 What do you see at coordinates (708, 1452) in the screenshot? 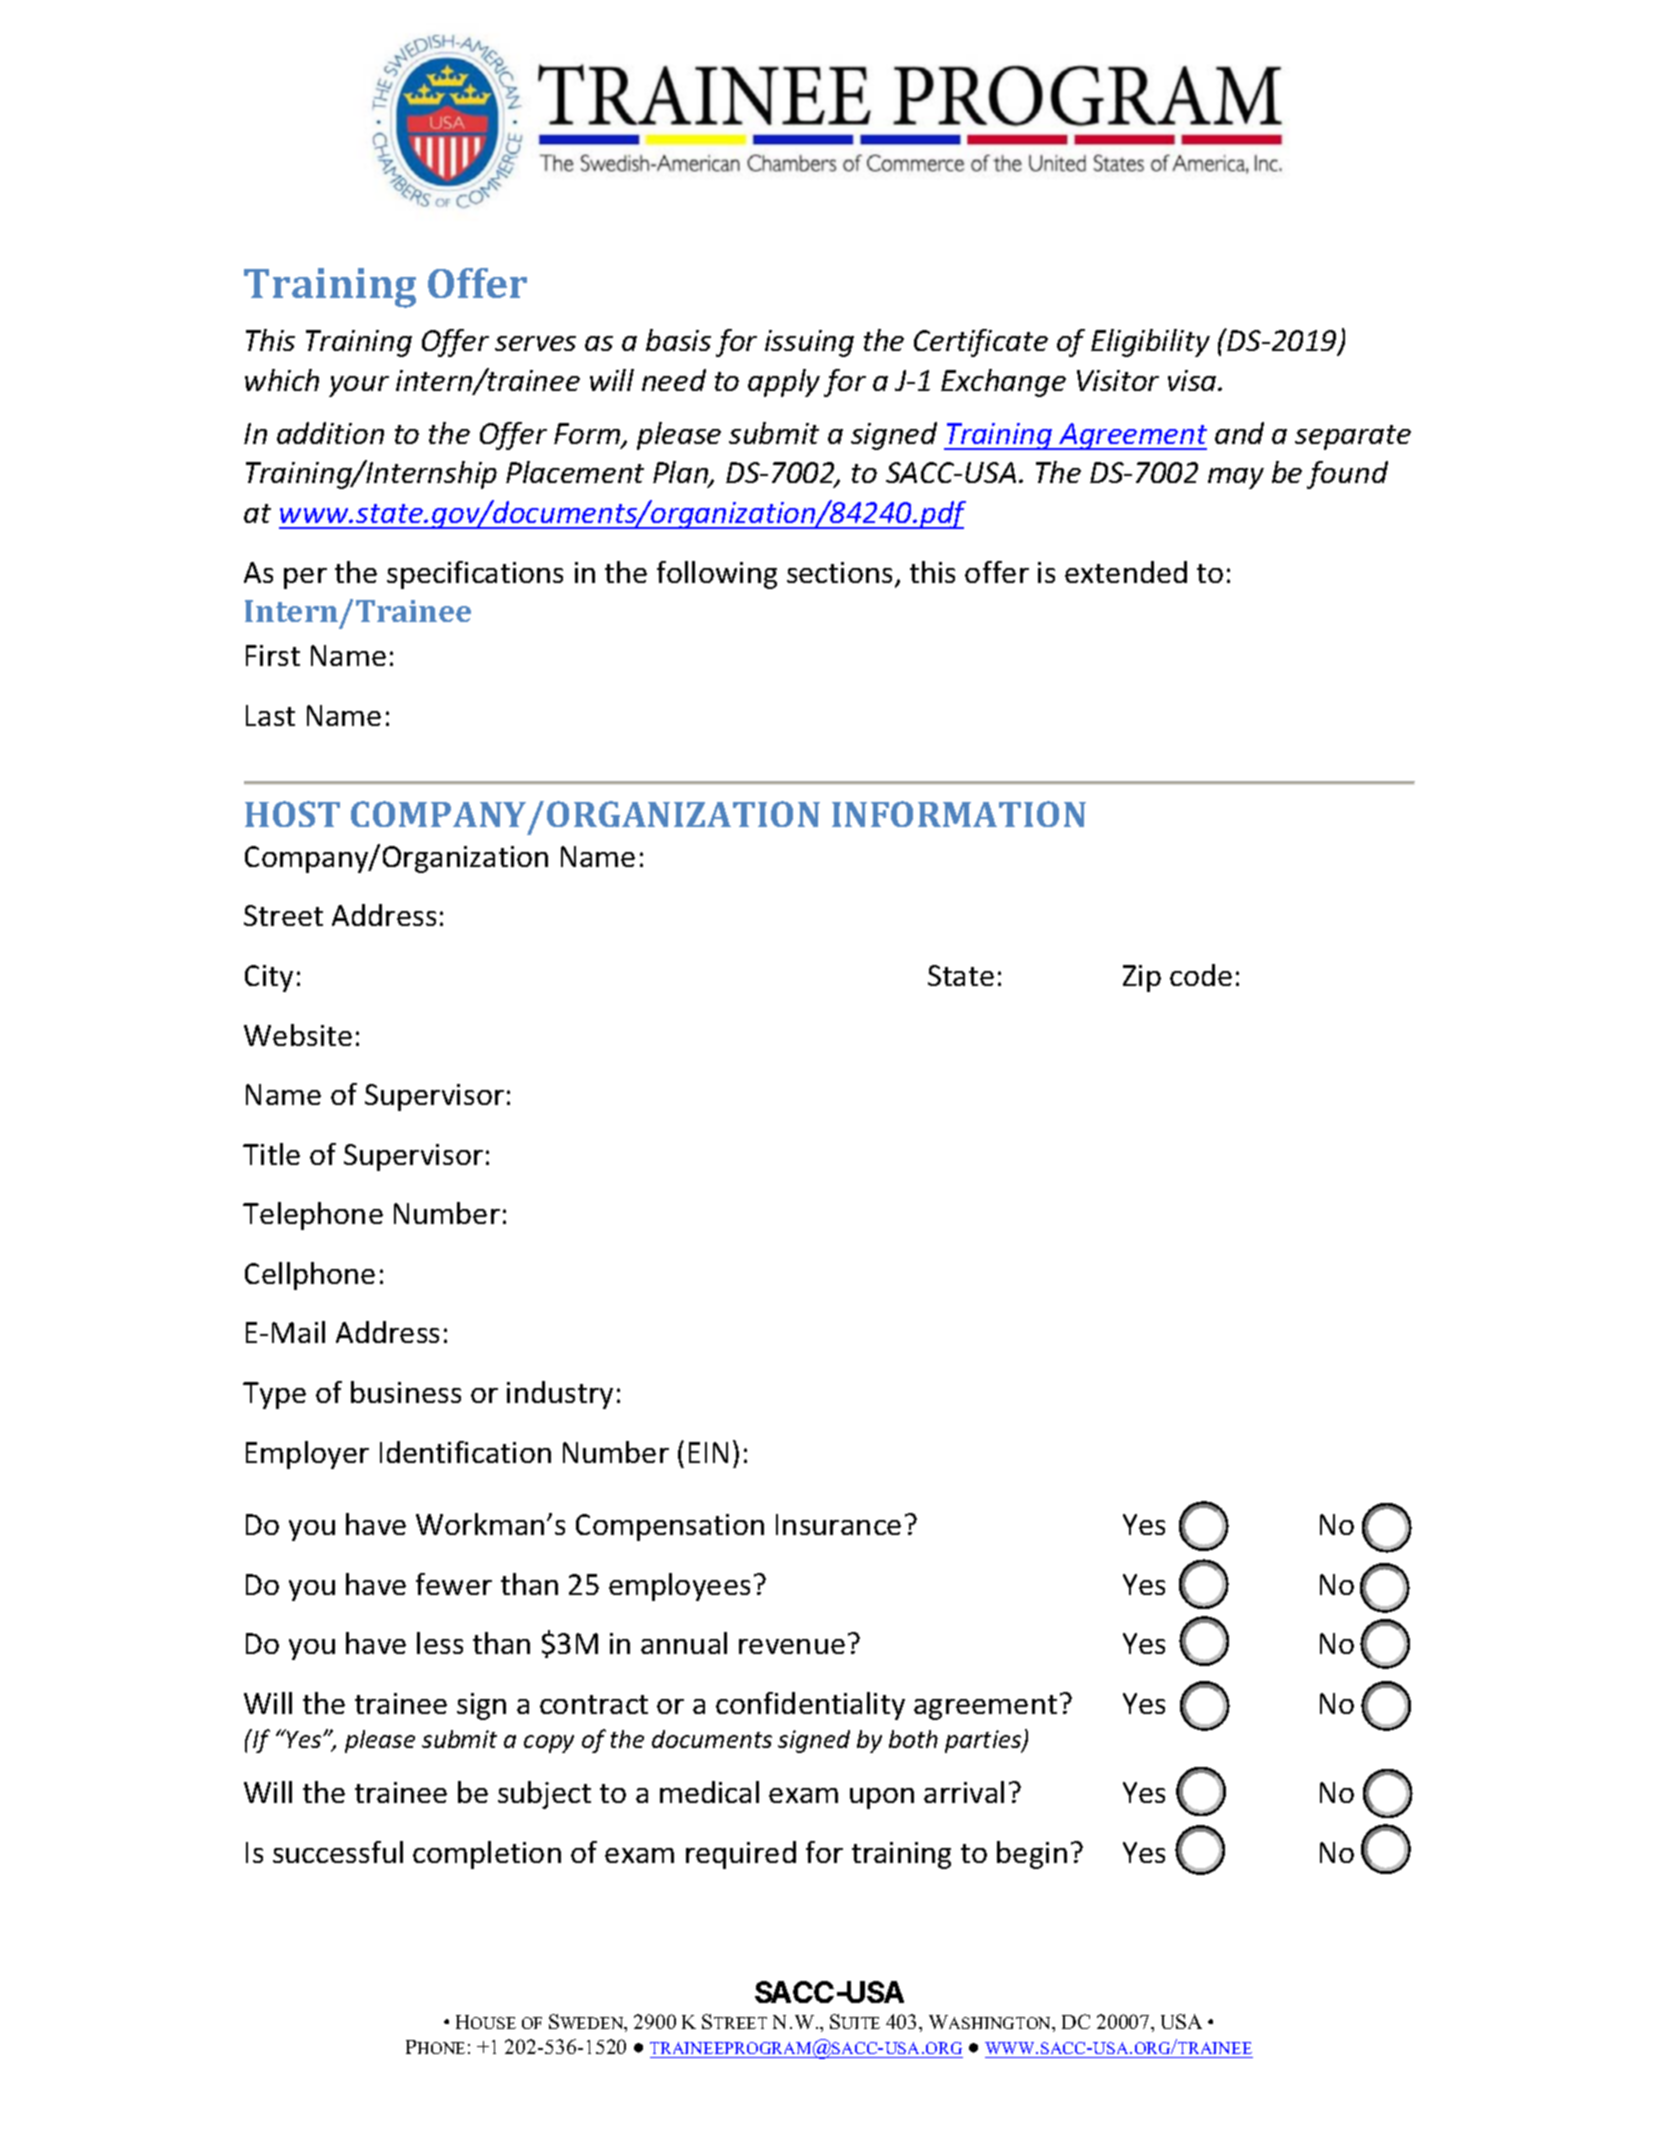
I see `EIN` at bounding box center [708, 1452].
